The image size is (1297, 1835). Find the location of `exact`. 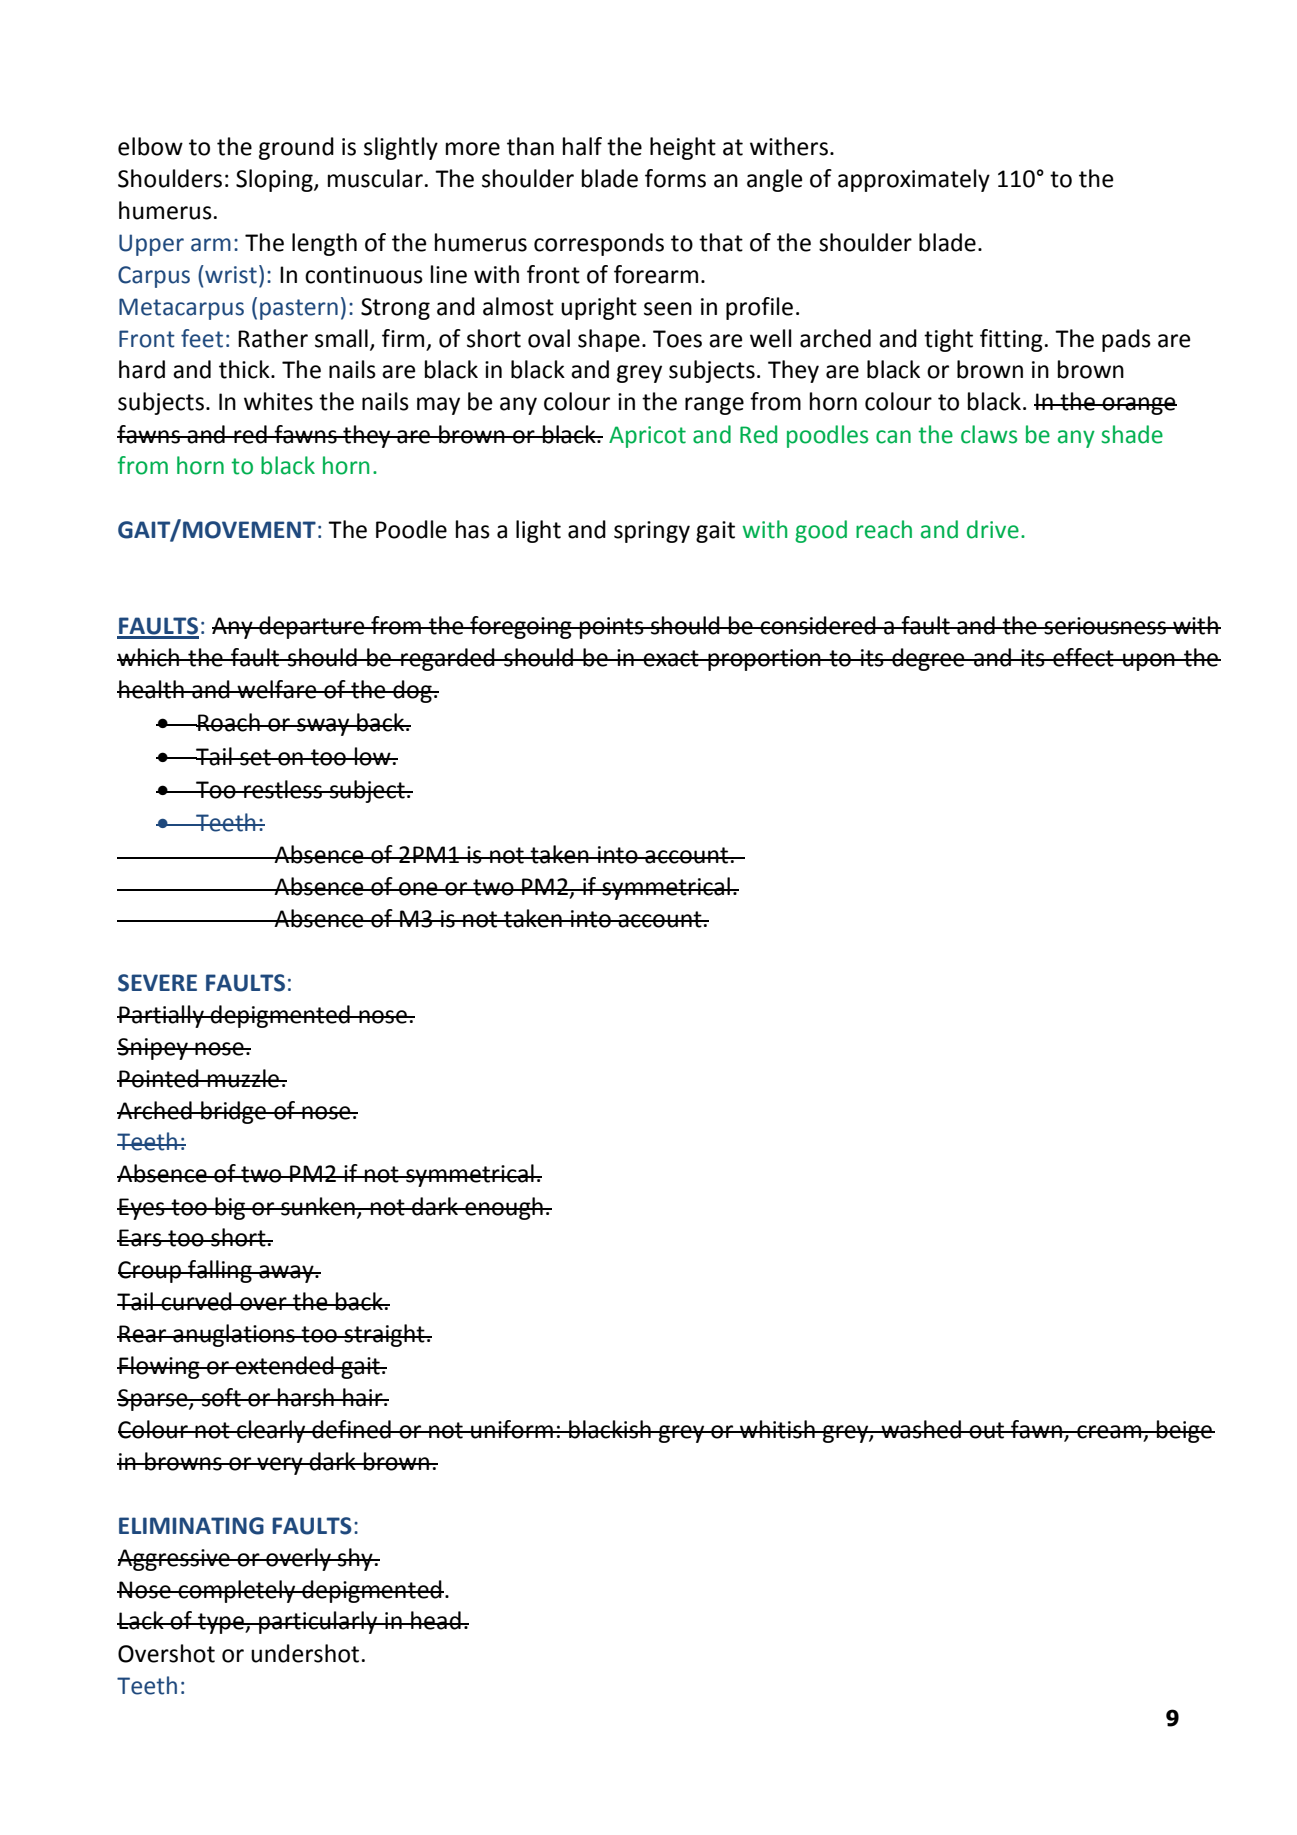

exact is located at coordinates (671, 658).
